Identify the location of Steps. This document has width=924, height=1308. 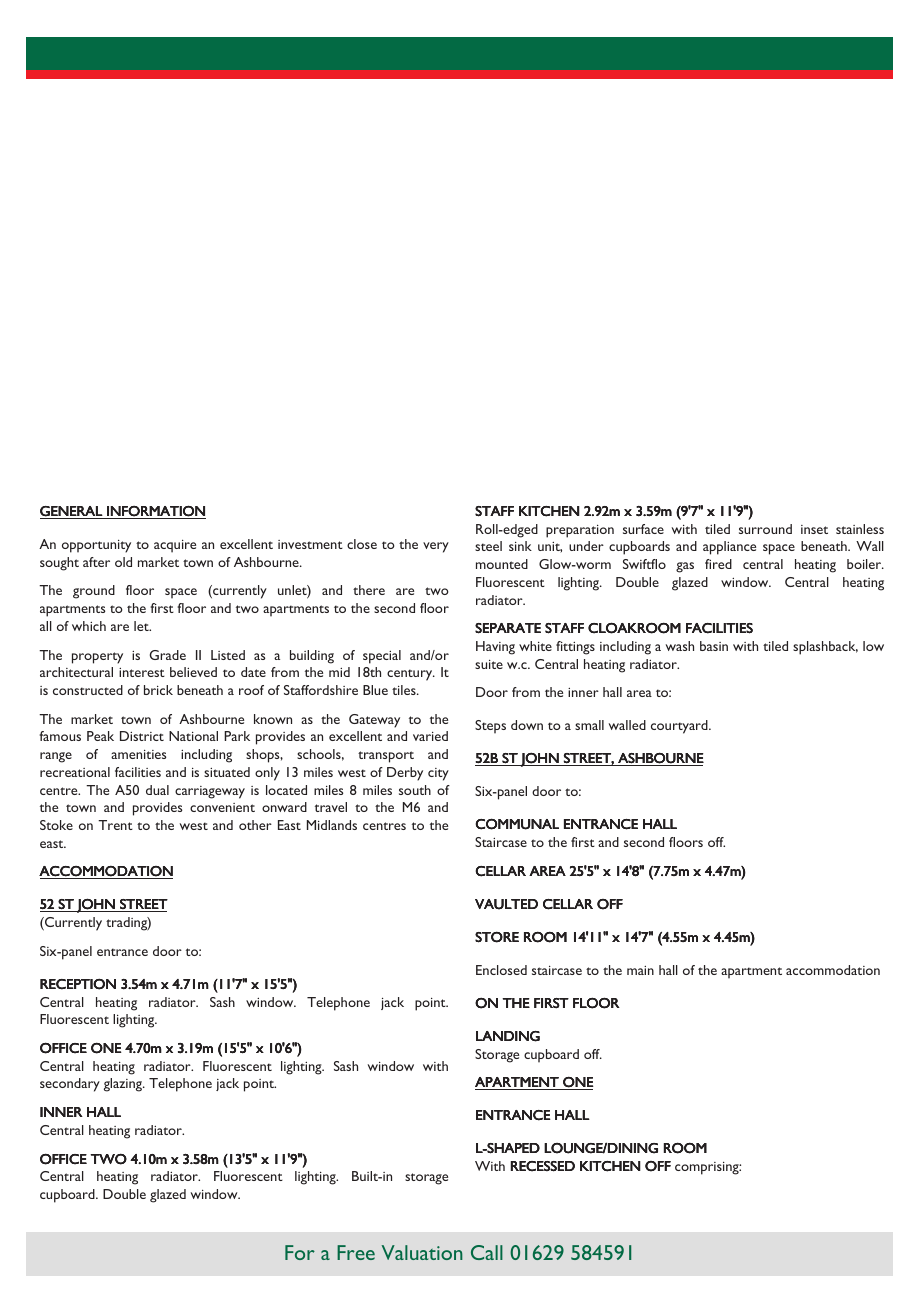
(490, 727).
